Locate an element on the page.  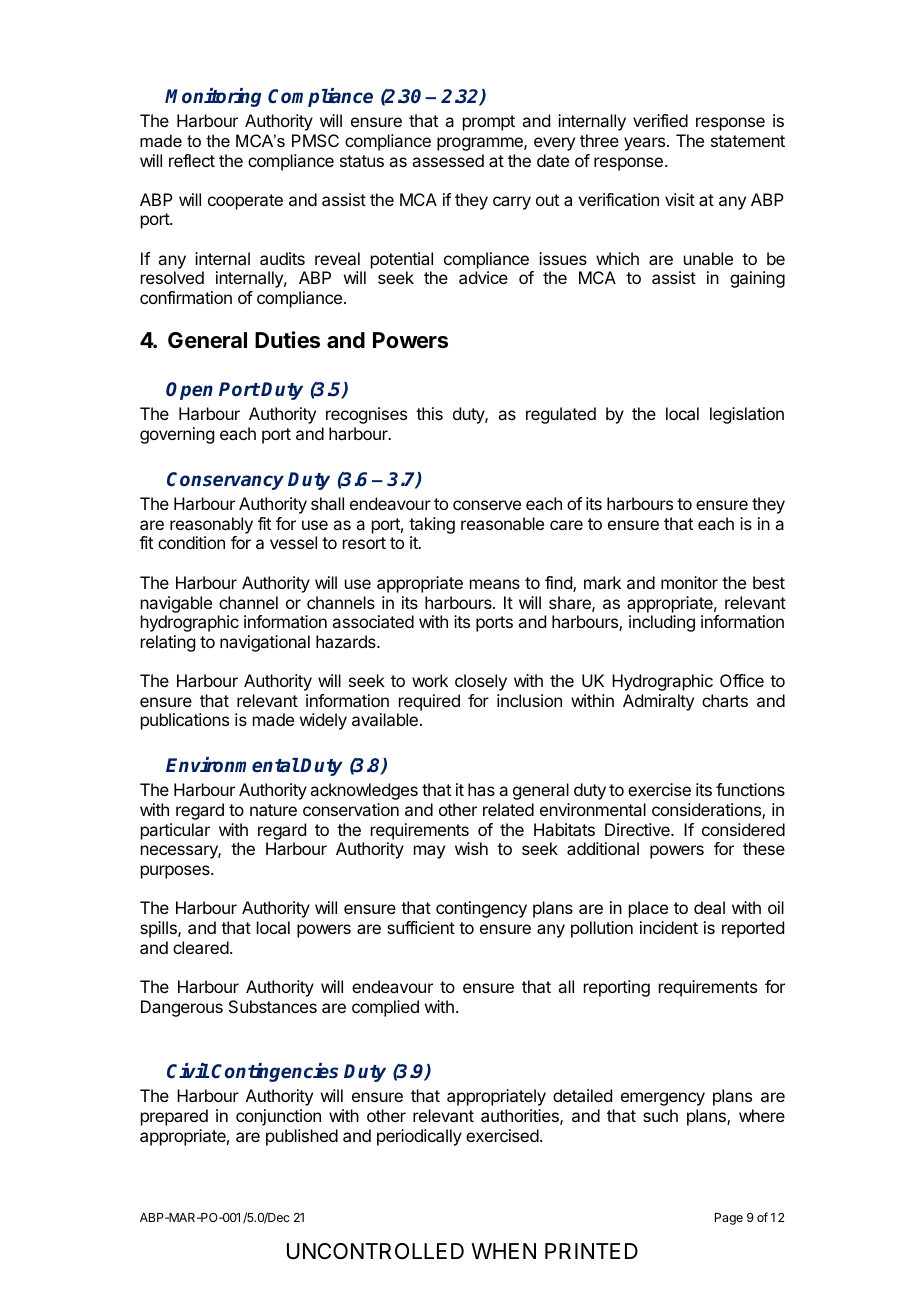
Duties is located at coordinates (287, 340).
